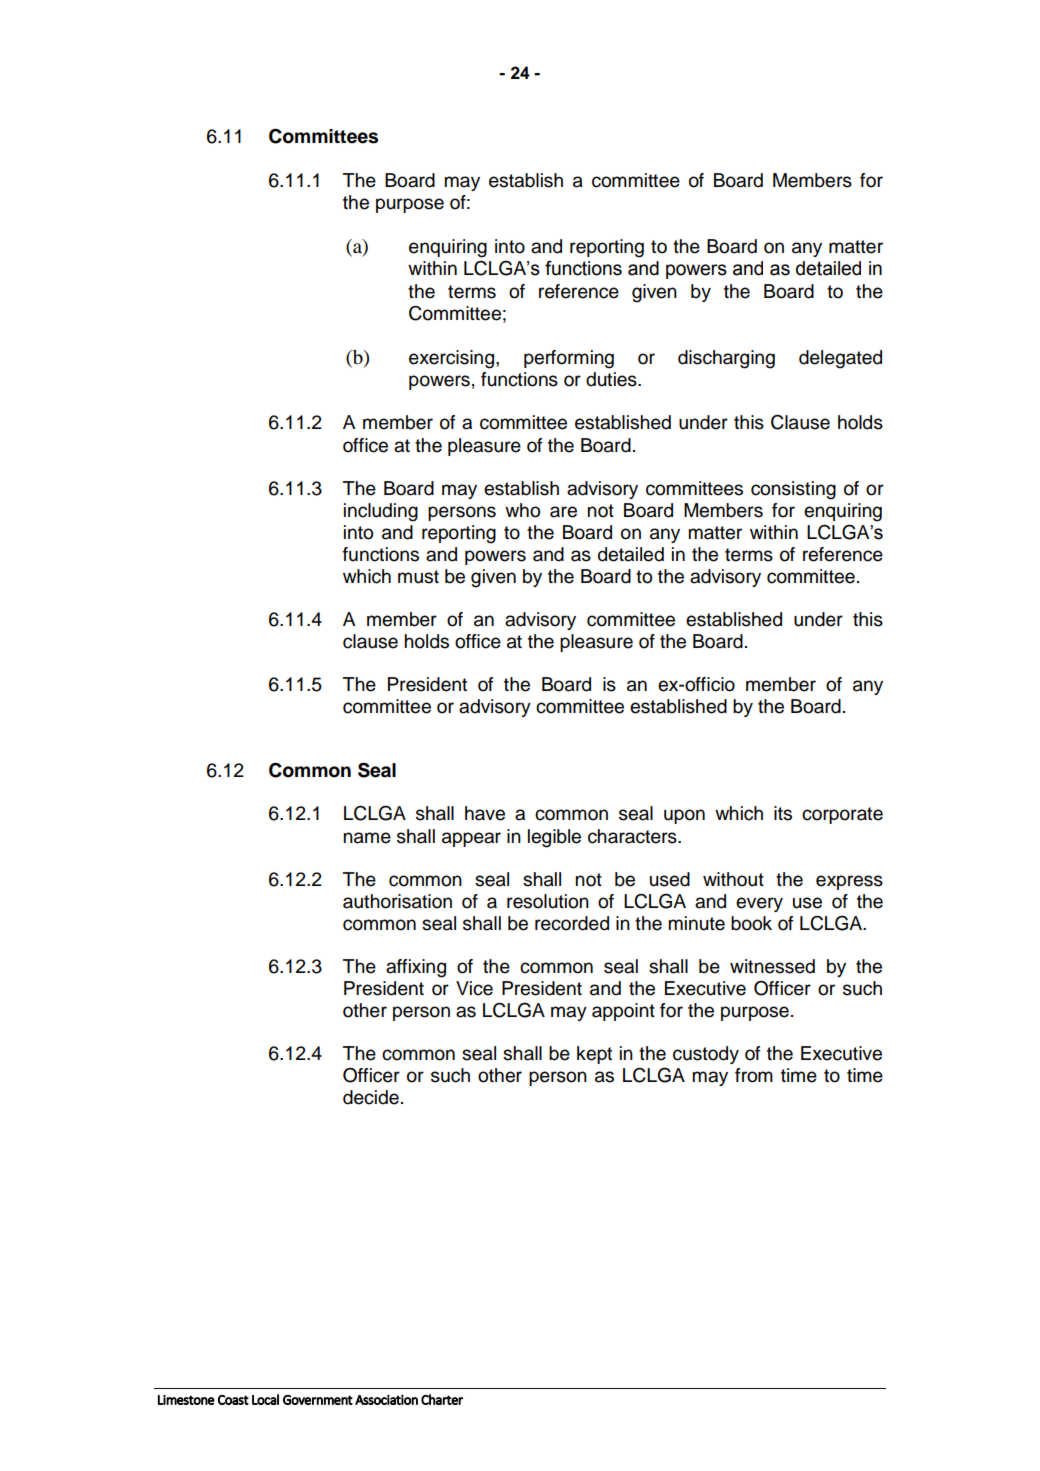  What do you see at coordinates (442, 1399) in the screenshot?
I see `Charter` at bounding box center [442, 1399].
